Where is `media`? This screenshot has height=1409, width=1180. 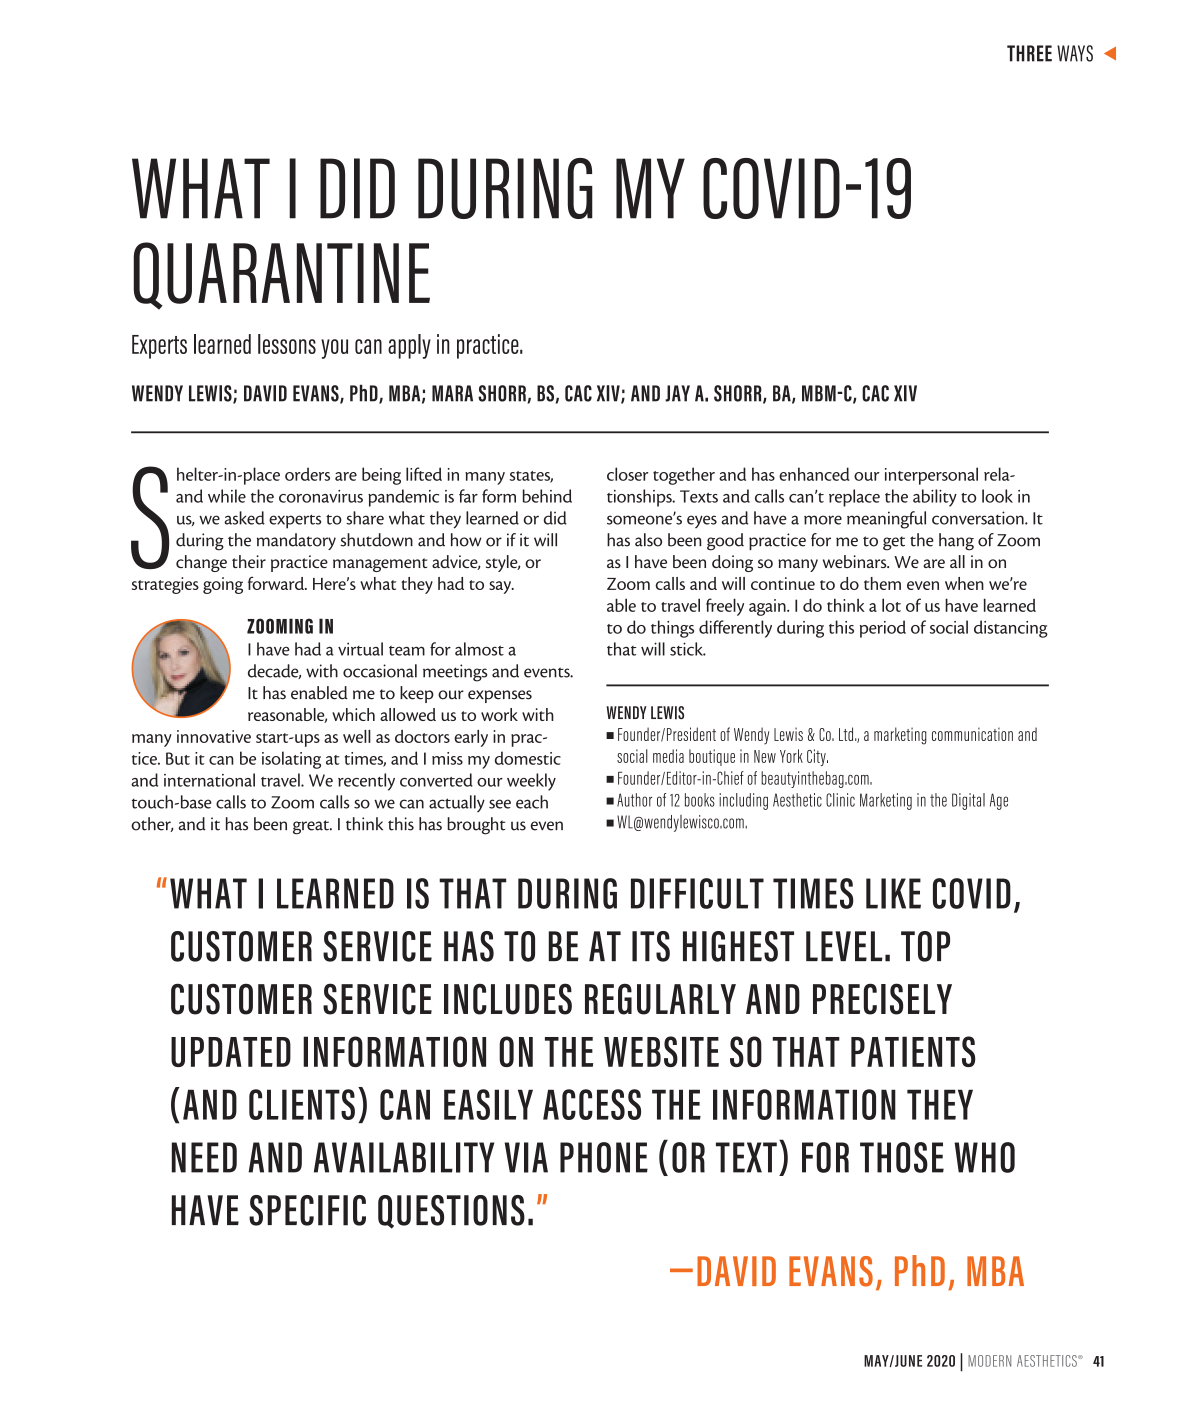
media is located at coordinates (668, 756).
